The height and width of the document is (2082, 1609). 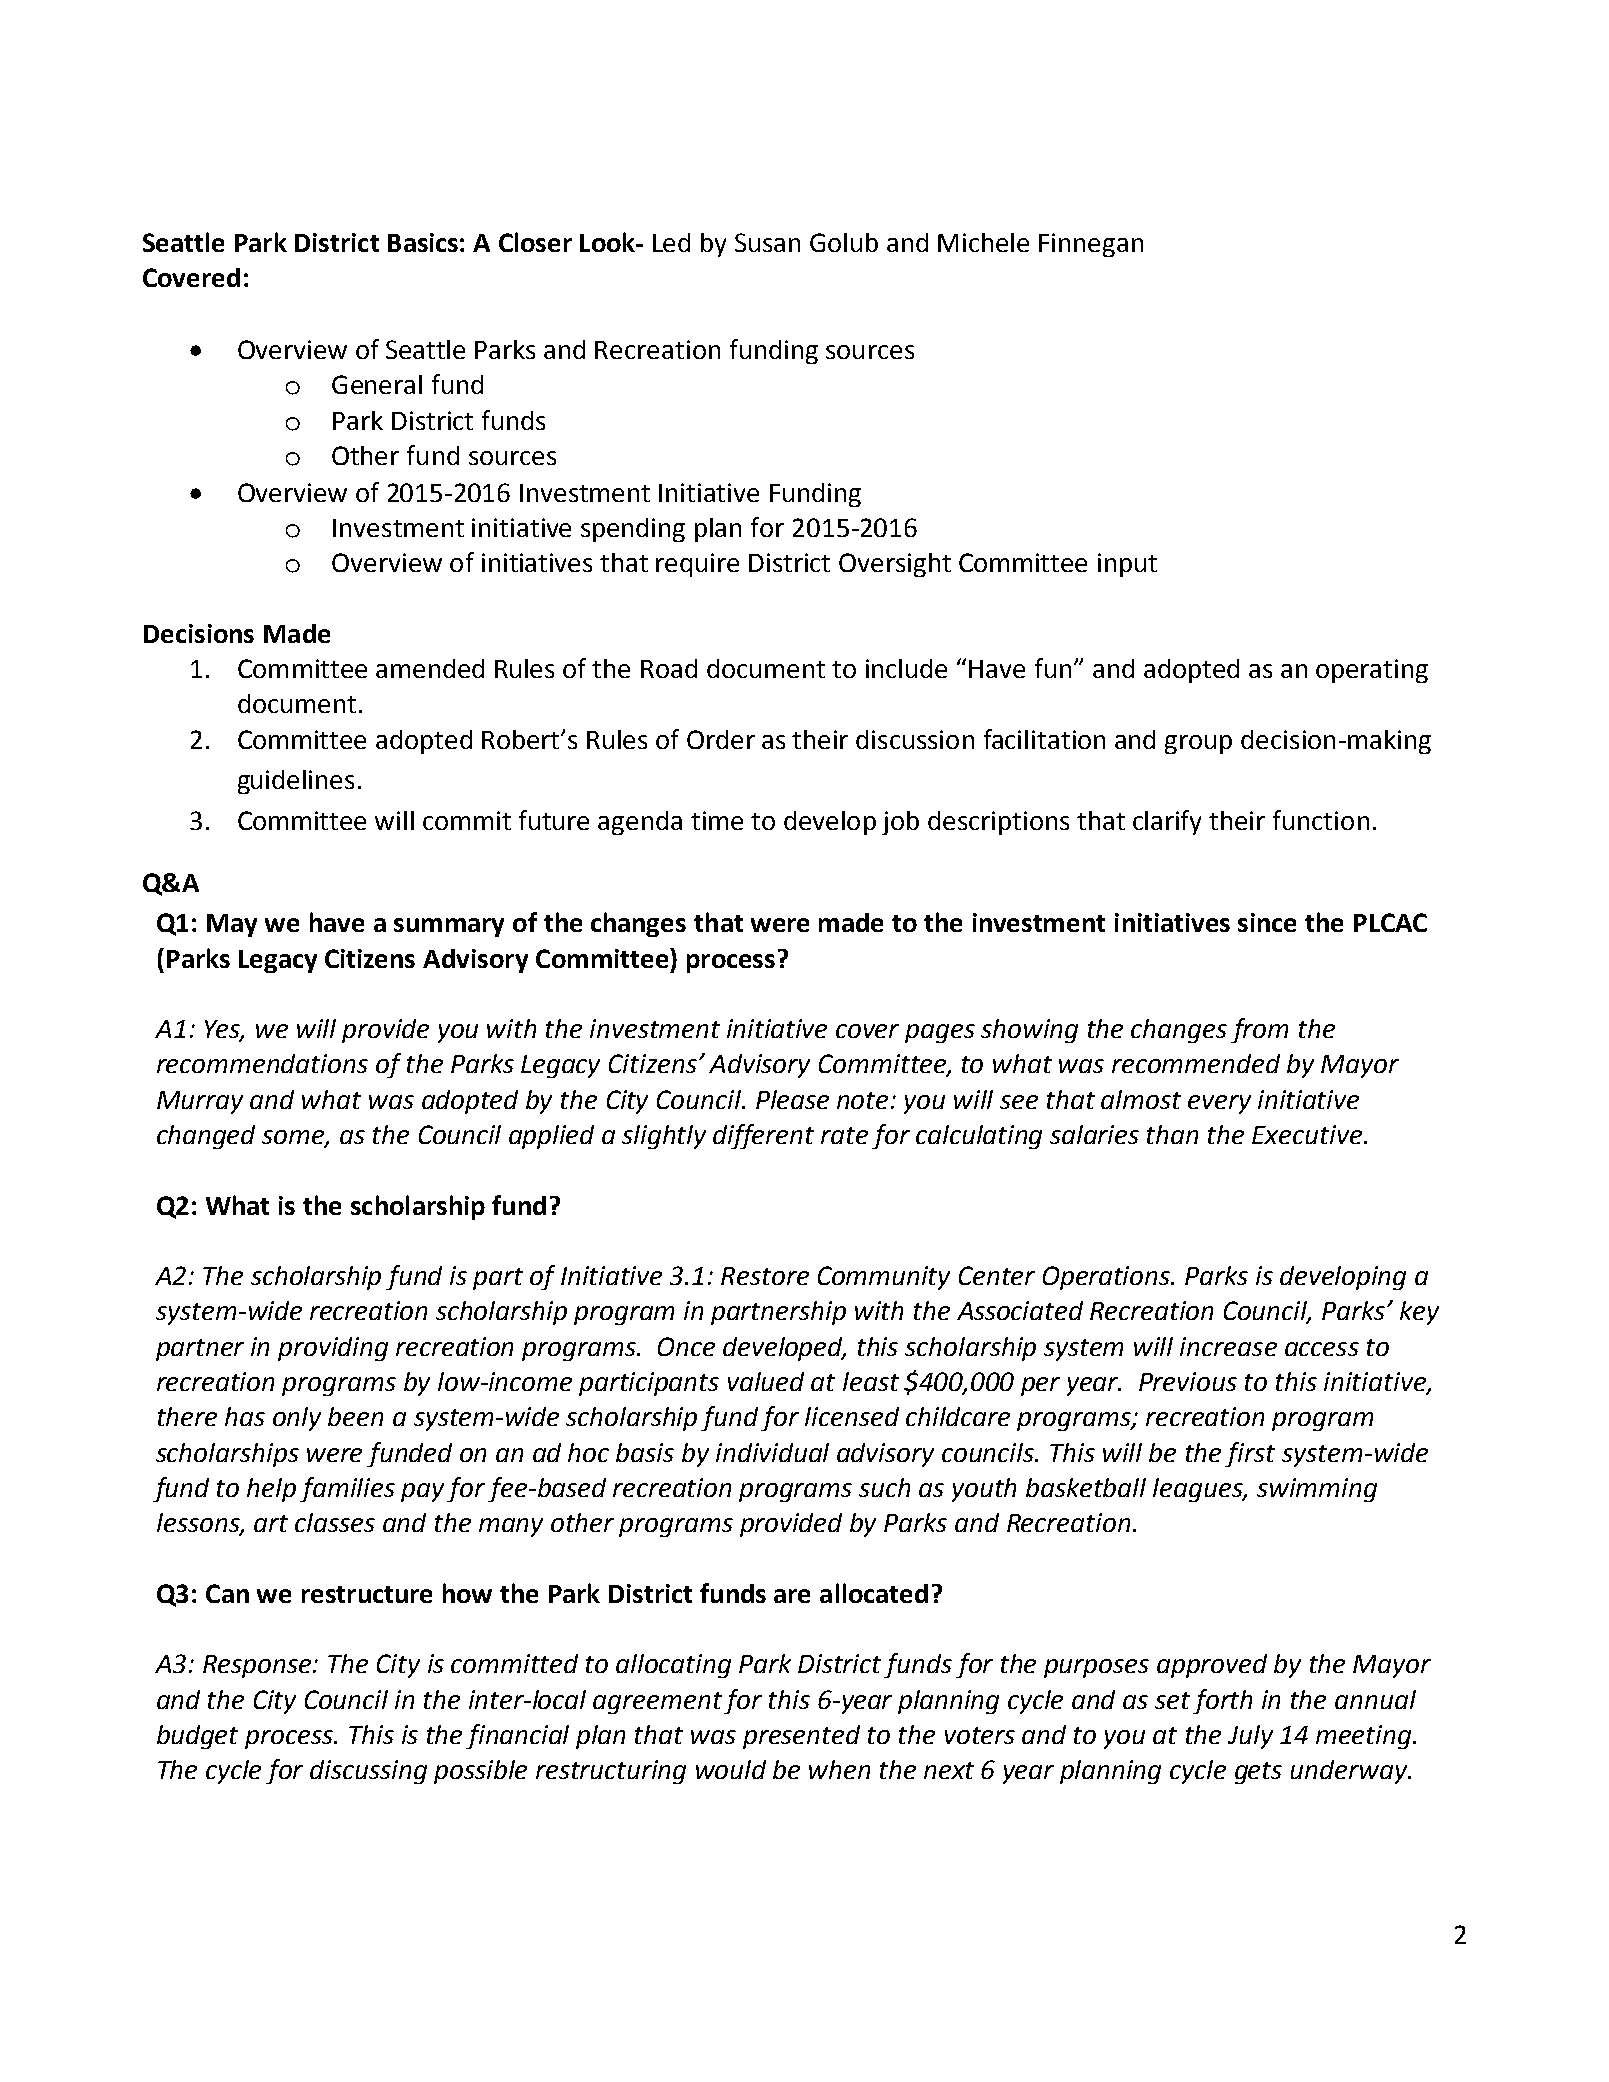 What do you see at coordinates (1259, 1030) in the document?
I see `from` at bounding box center [1259, 1030].
